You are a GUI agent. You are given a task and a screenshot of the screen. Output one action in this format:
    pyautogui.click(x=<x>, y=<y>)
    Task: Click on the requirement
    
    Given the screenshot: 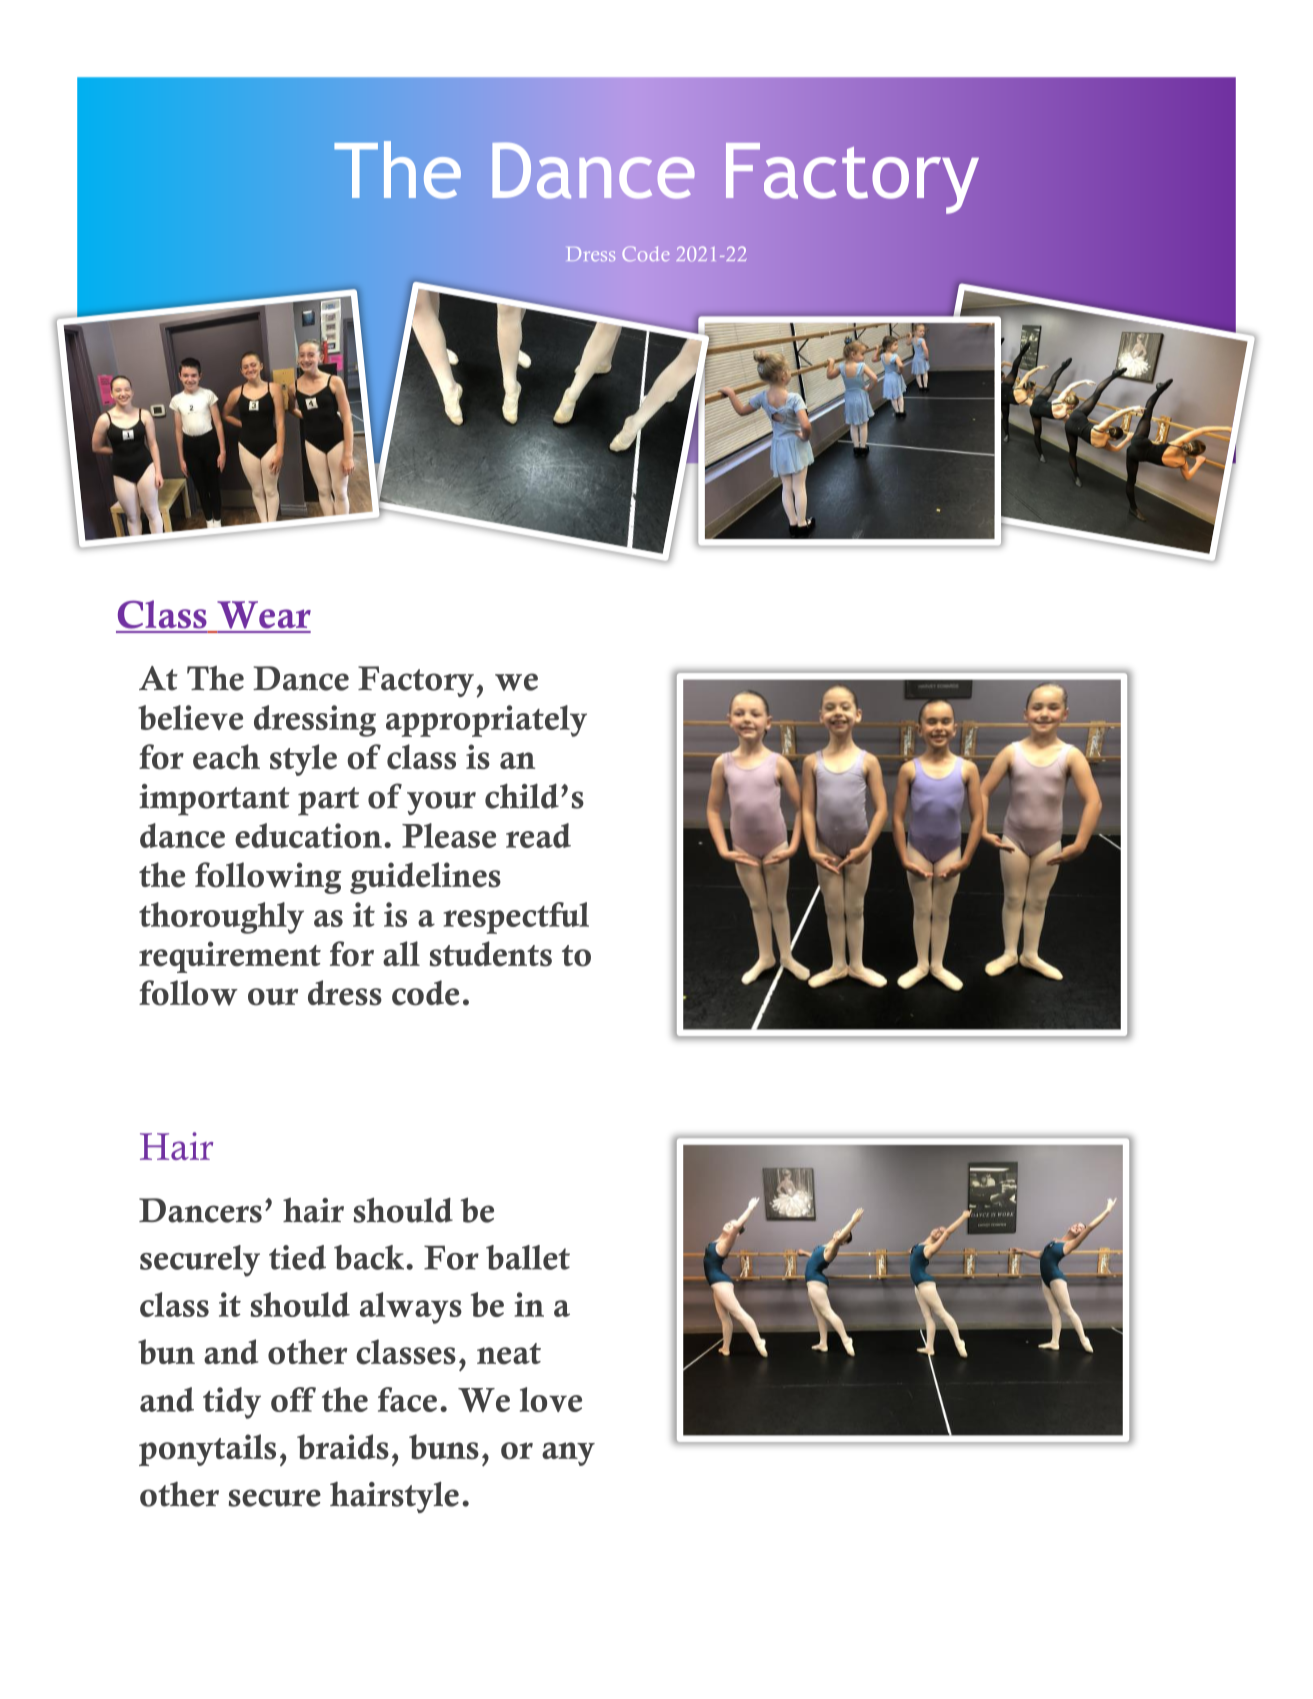 What is the action you would take?
    pyautogui.click(x=230, y=957)
